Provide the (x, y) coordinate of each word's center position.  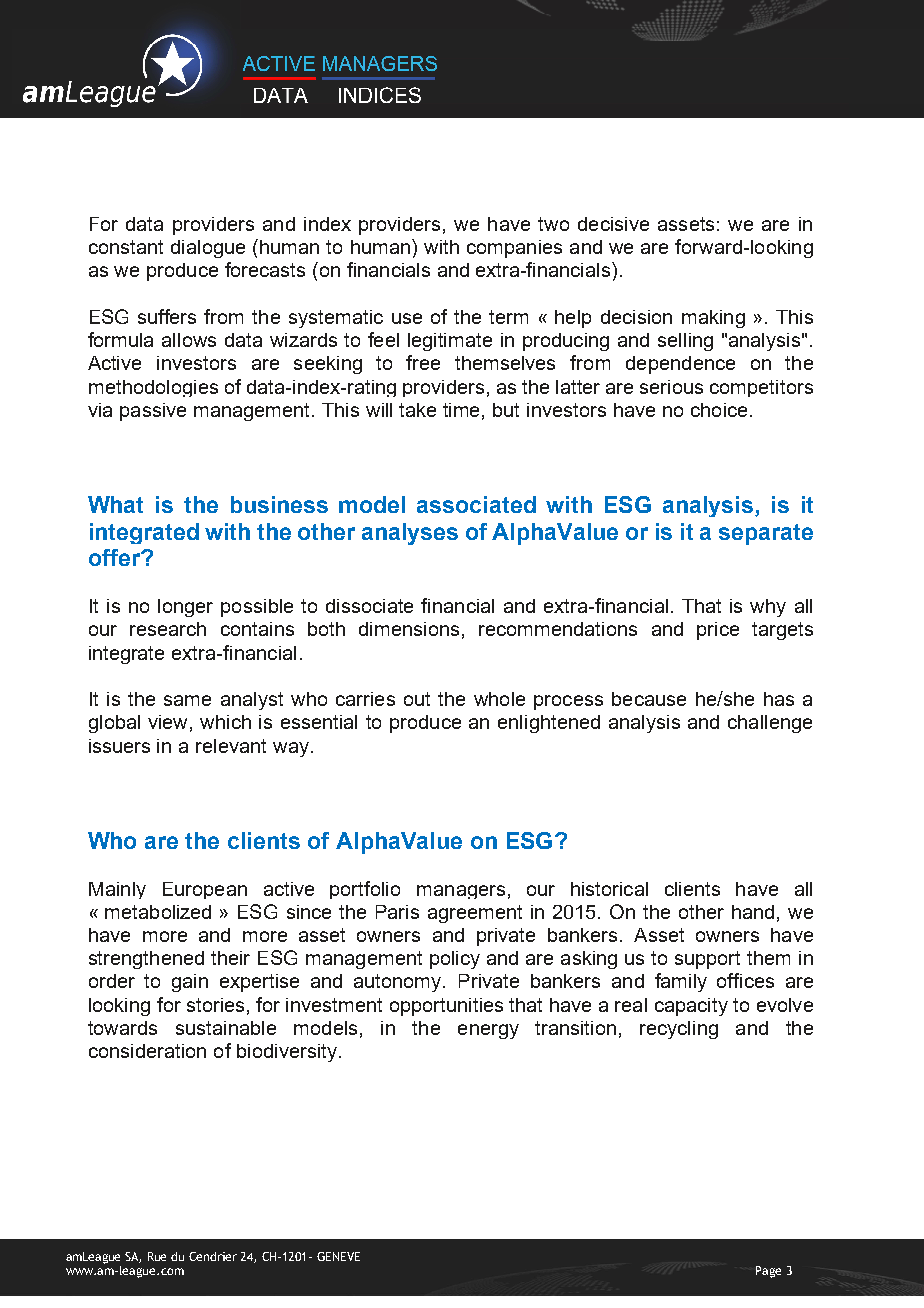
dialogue (208, 249)
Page (768, 1272)
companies (514, 249)
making (713, 319)
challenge (770, 724)
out (417, 699)
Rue (157, 1256)
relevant (231, 746)
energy (488, 1031)
